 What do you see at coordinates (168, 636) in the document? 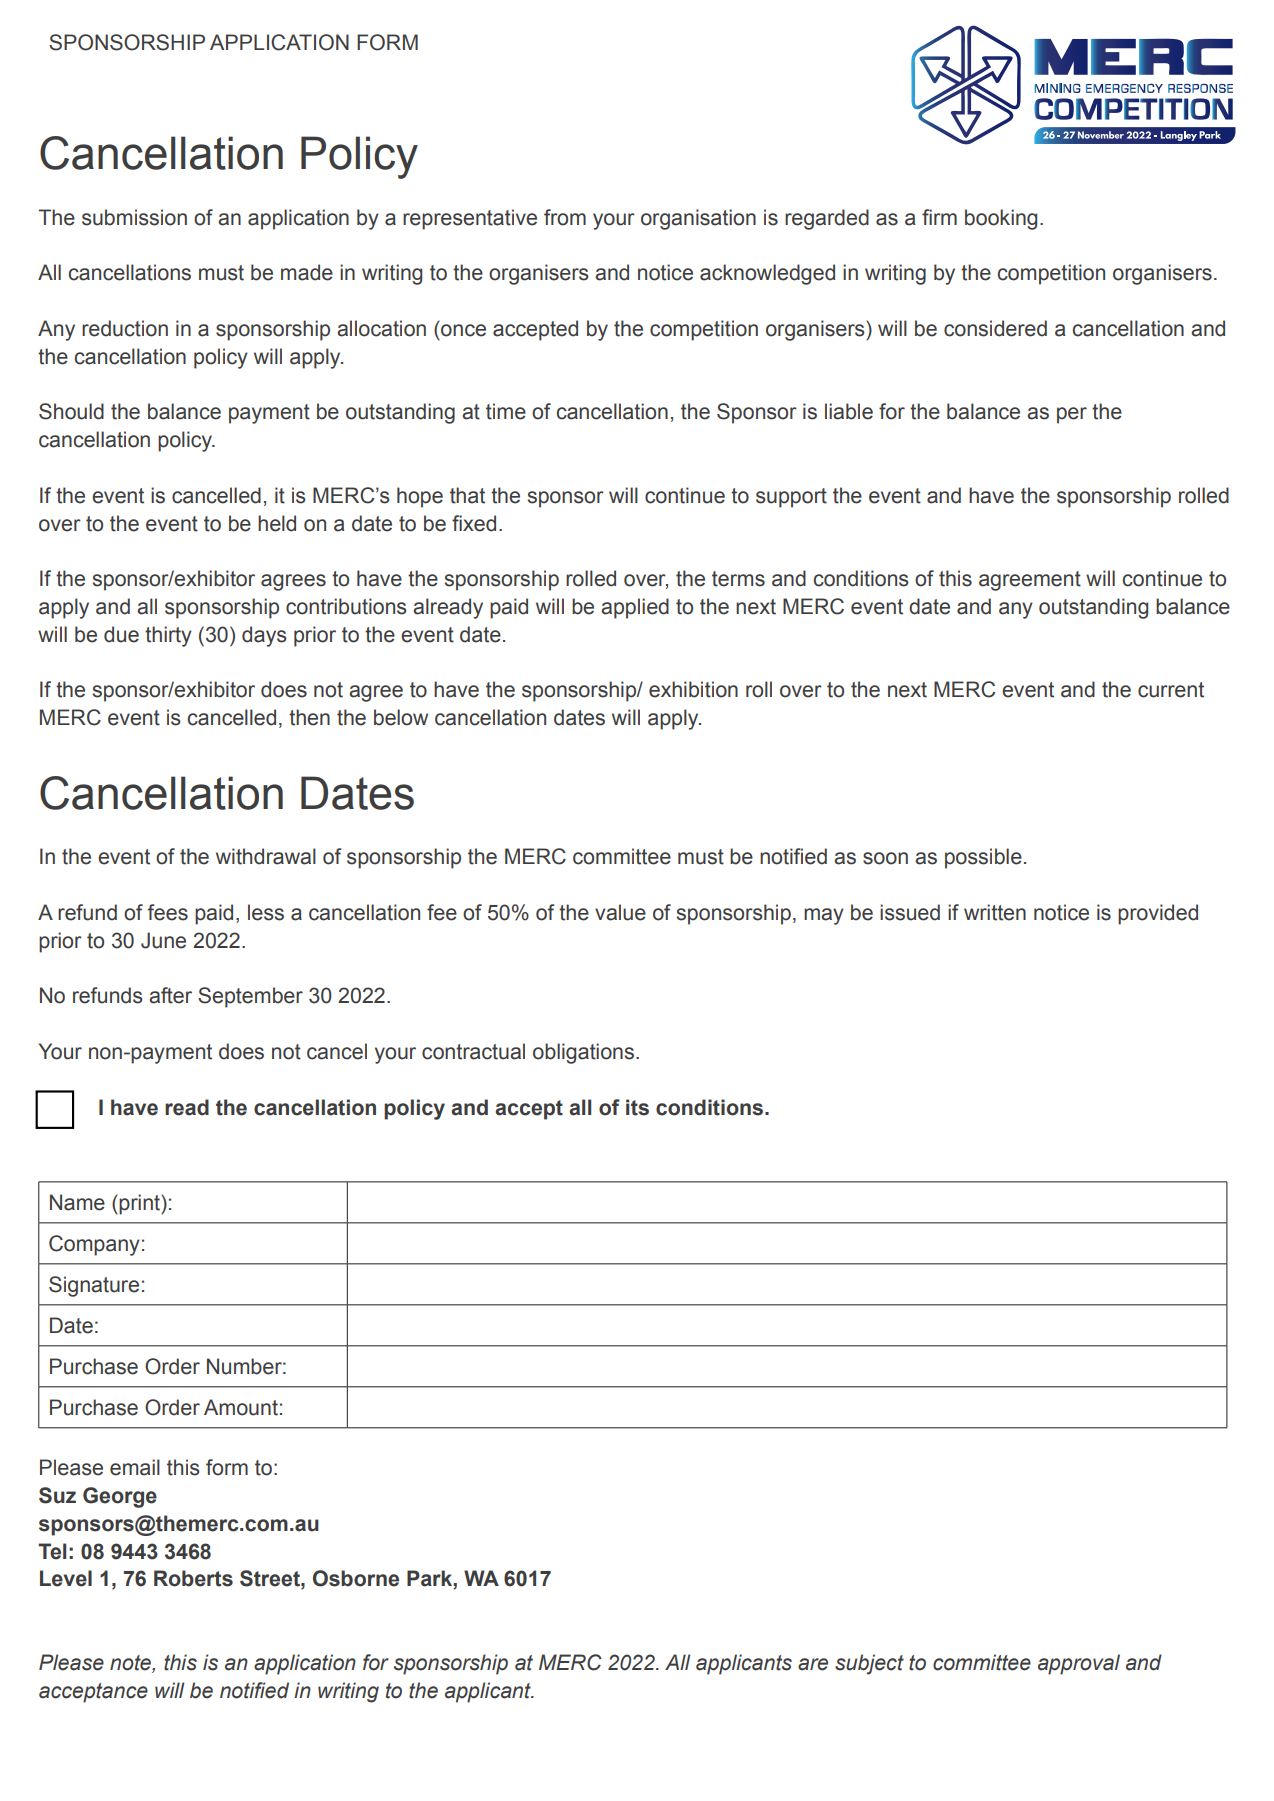
I see `thirty` at bounding box center [168, 636].
